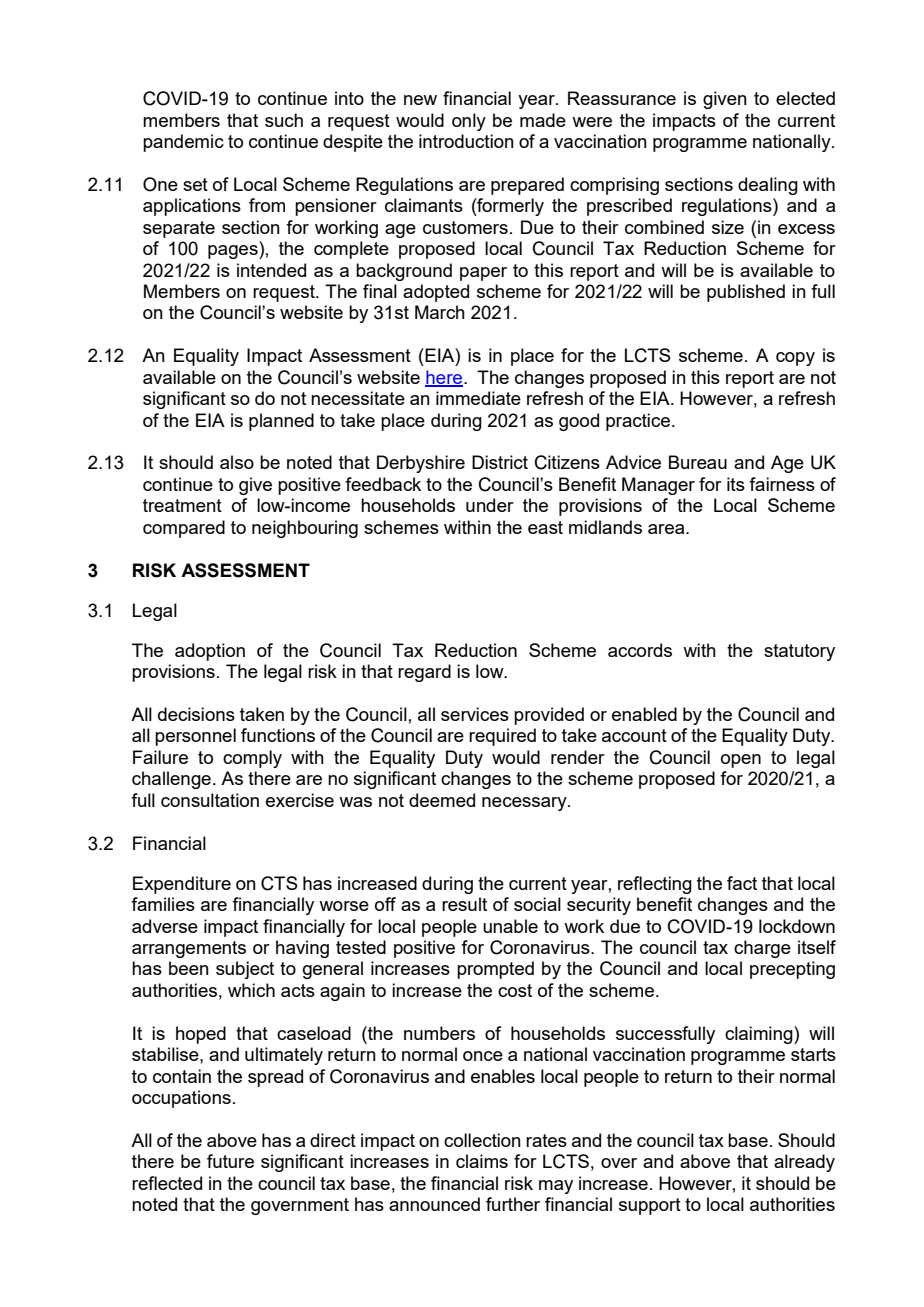 This screenshot has height=1307, width=924. What do you see at coordinates (782, 484) in the screenshot?
I see `fairness` at bounding box center [782, 484].
